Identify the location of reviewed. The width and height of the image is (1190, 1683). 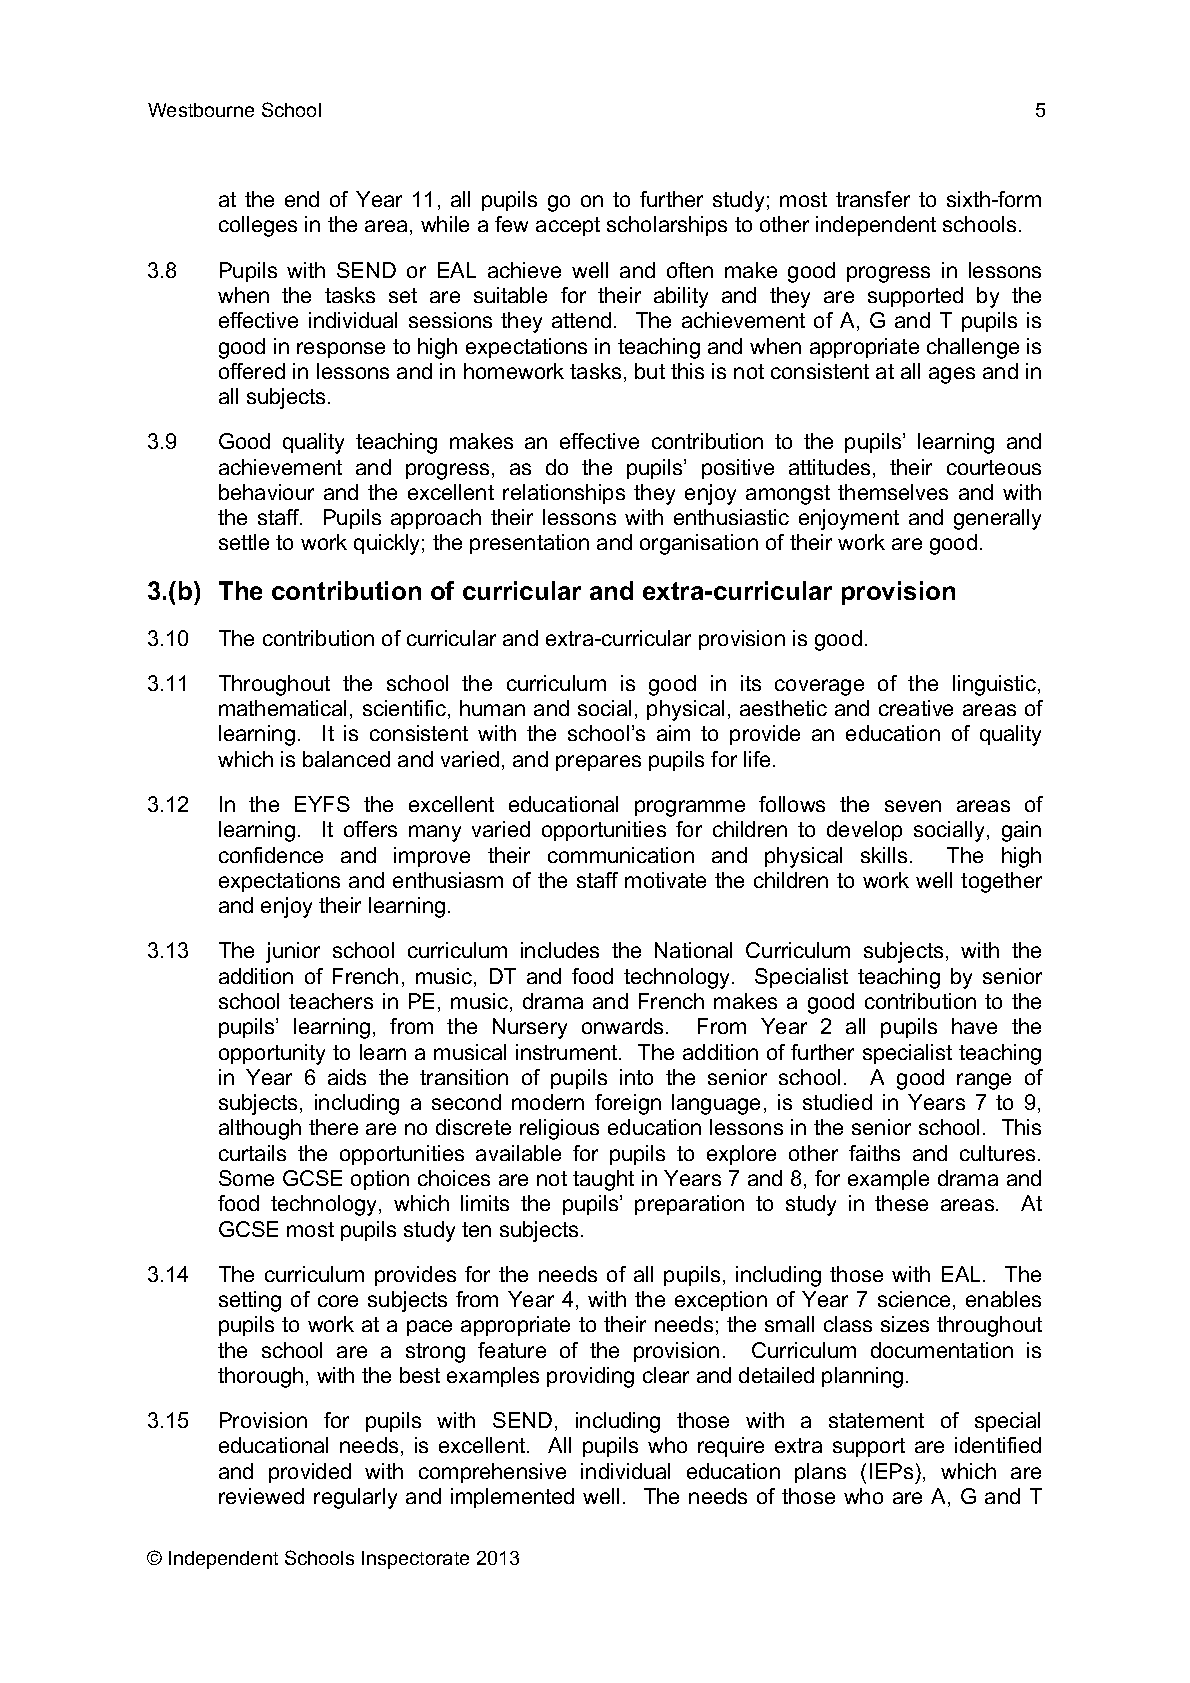
(261, 1496).
